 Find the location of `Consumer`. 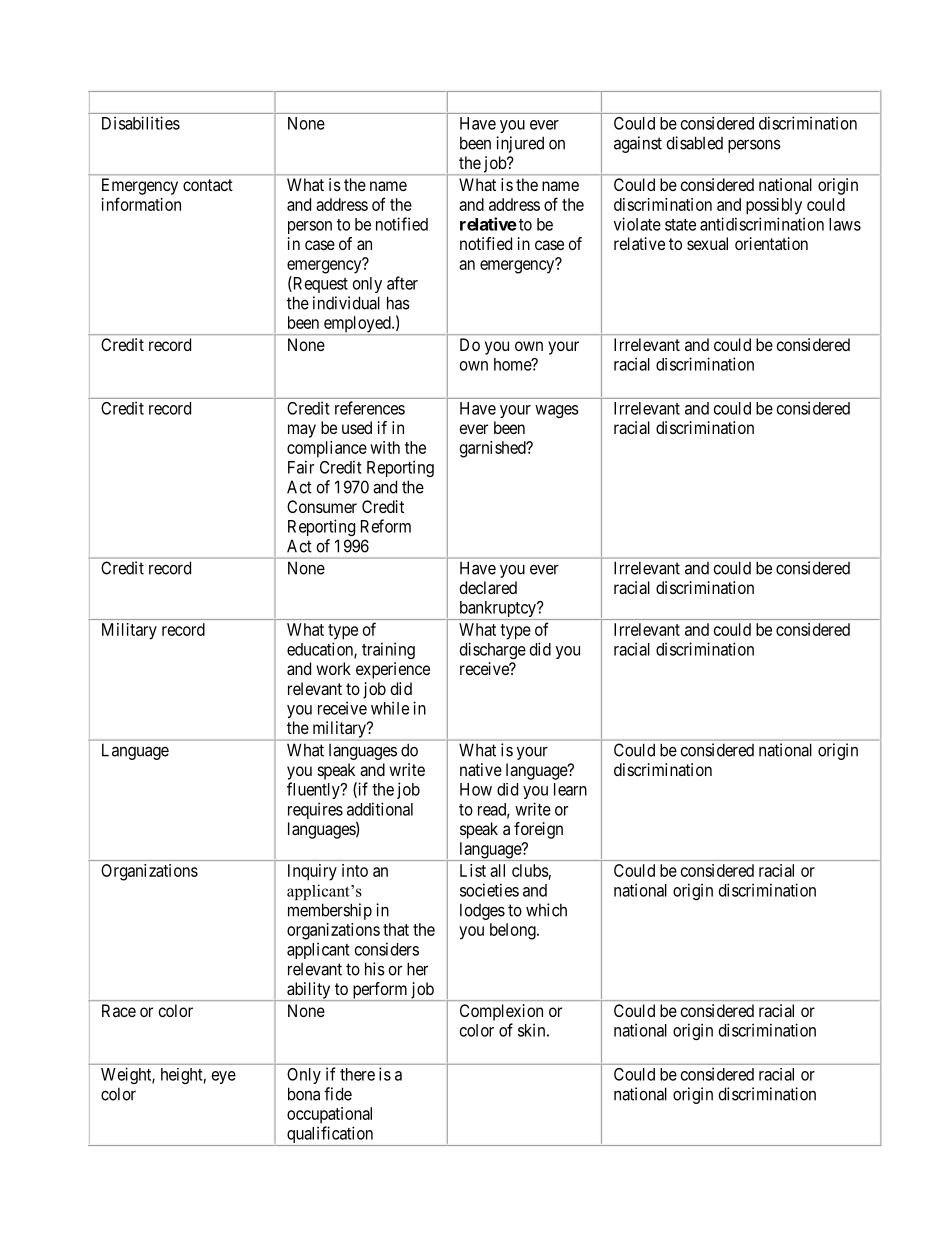

Consumer is located at coordinates (322, 506).
